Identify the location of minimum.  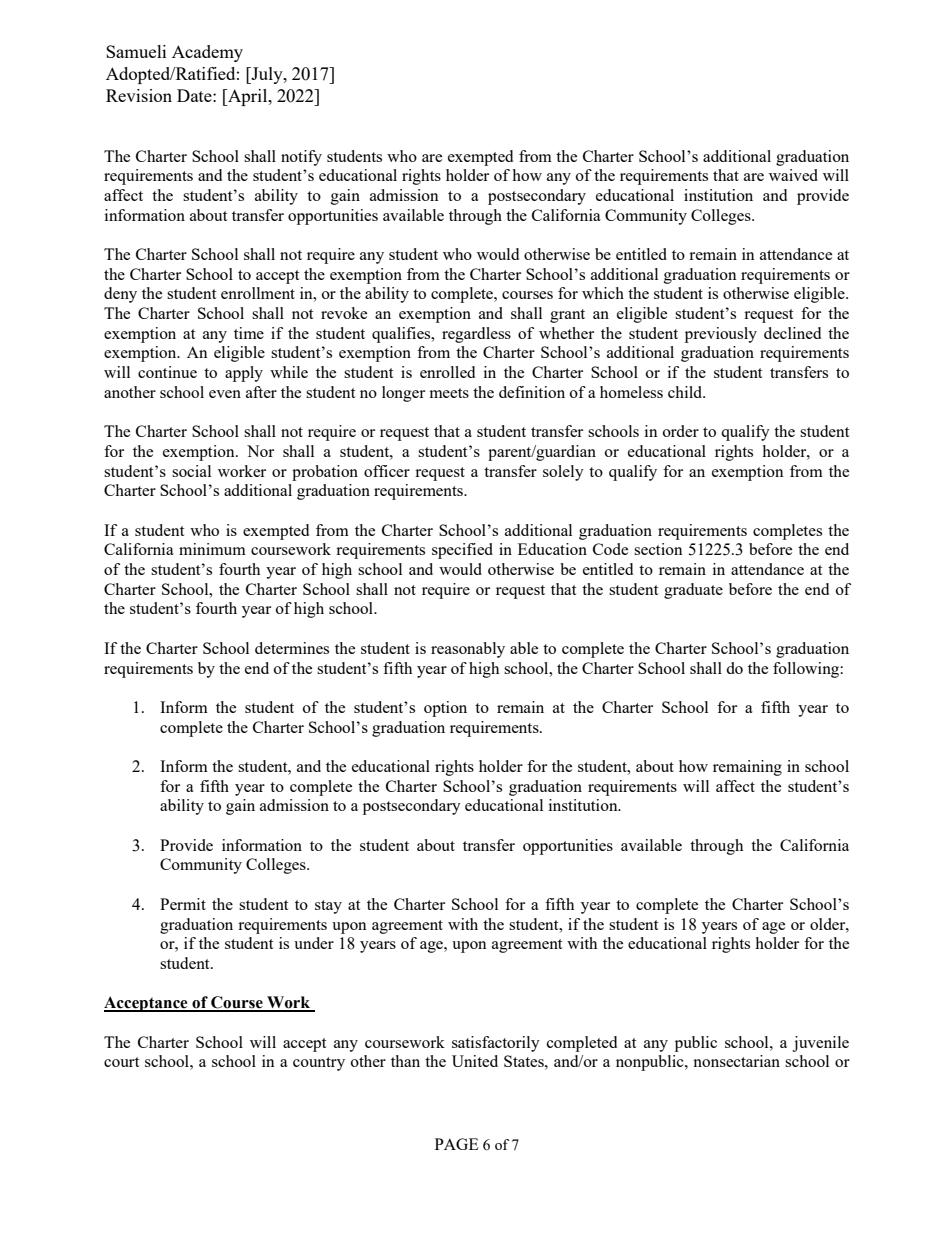
(212, 549).
